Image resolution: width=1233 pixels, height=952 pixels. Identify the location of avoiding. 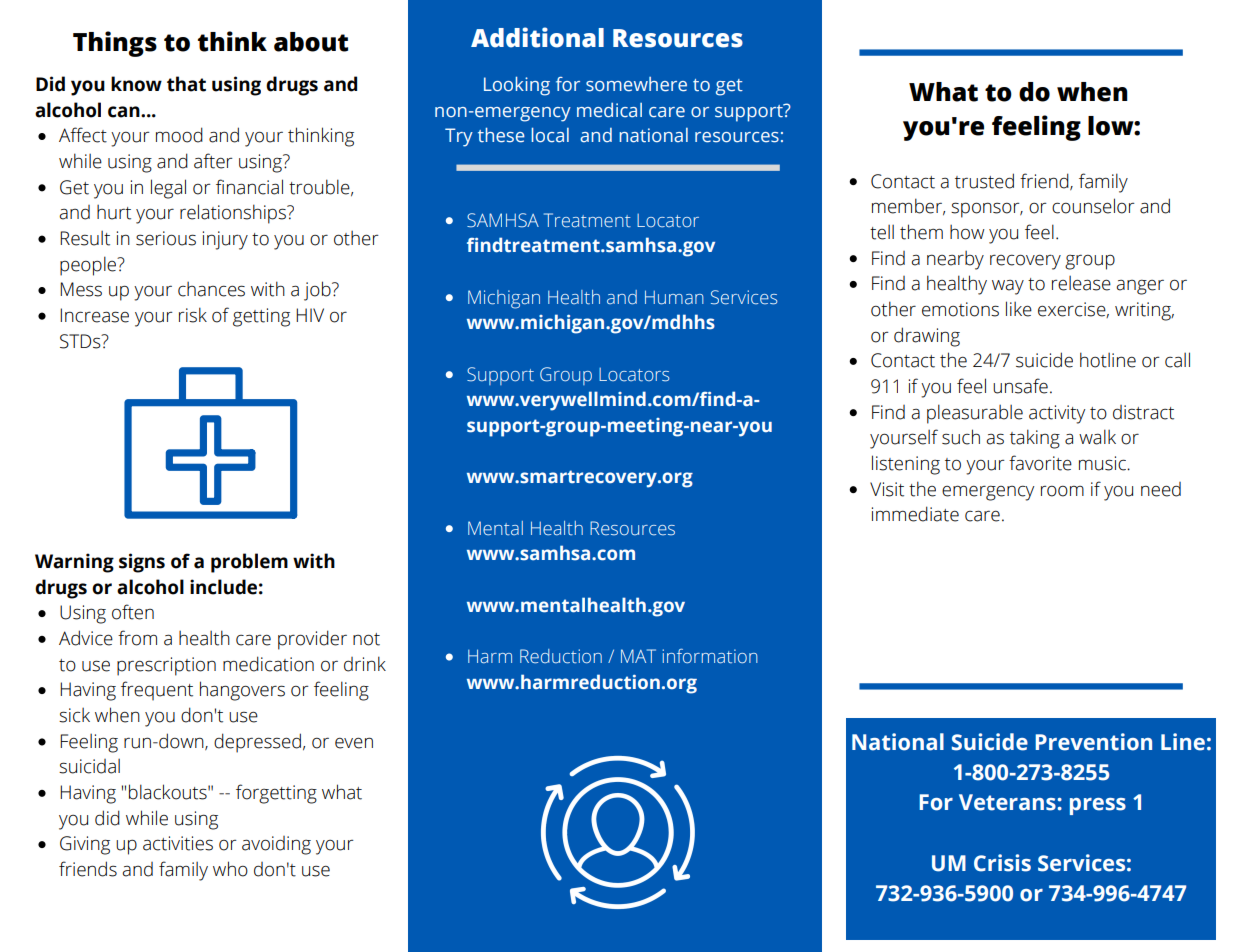
(276, 845).
